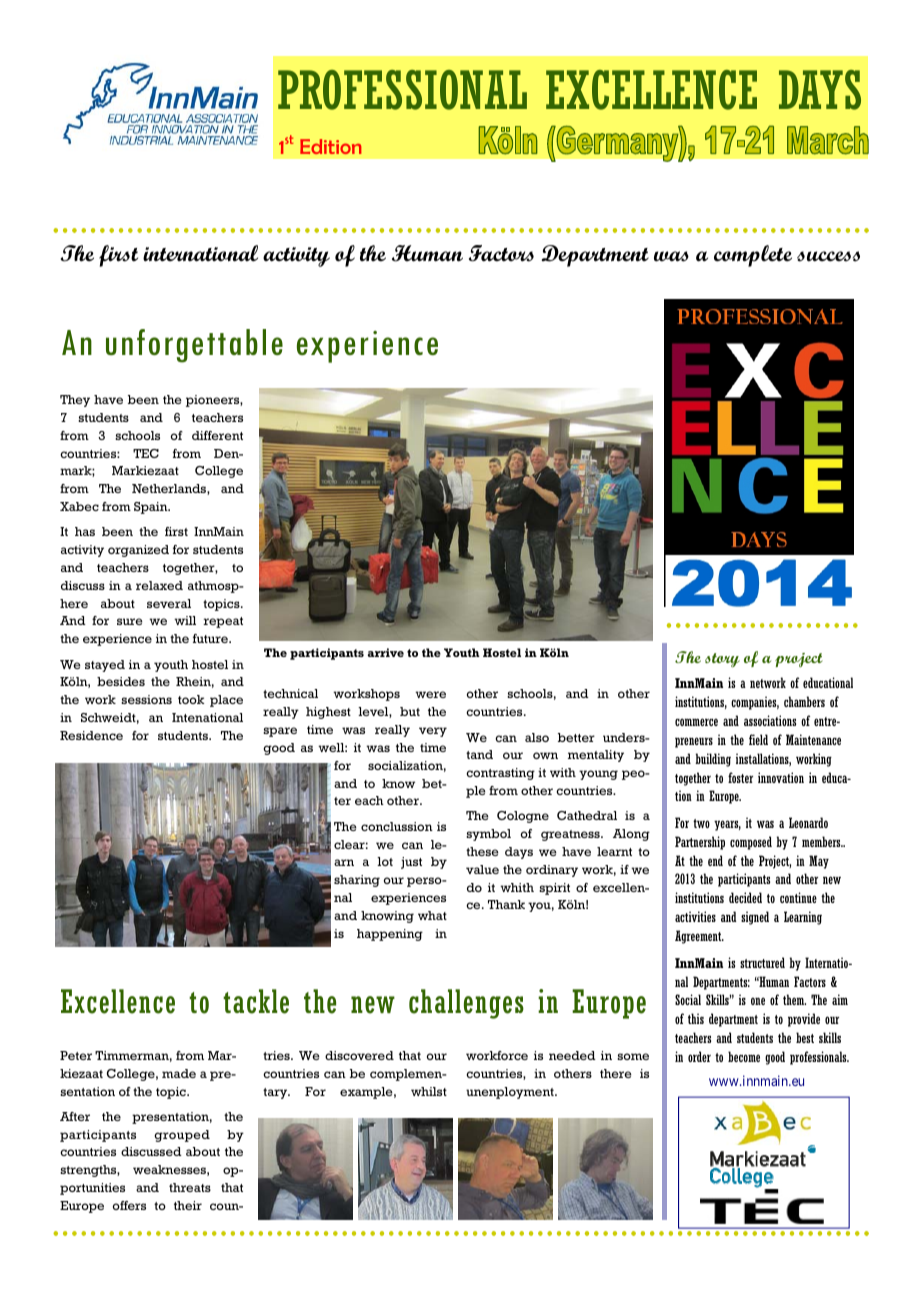  I want to click on tackle, so click(256, 1001).
